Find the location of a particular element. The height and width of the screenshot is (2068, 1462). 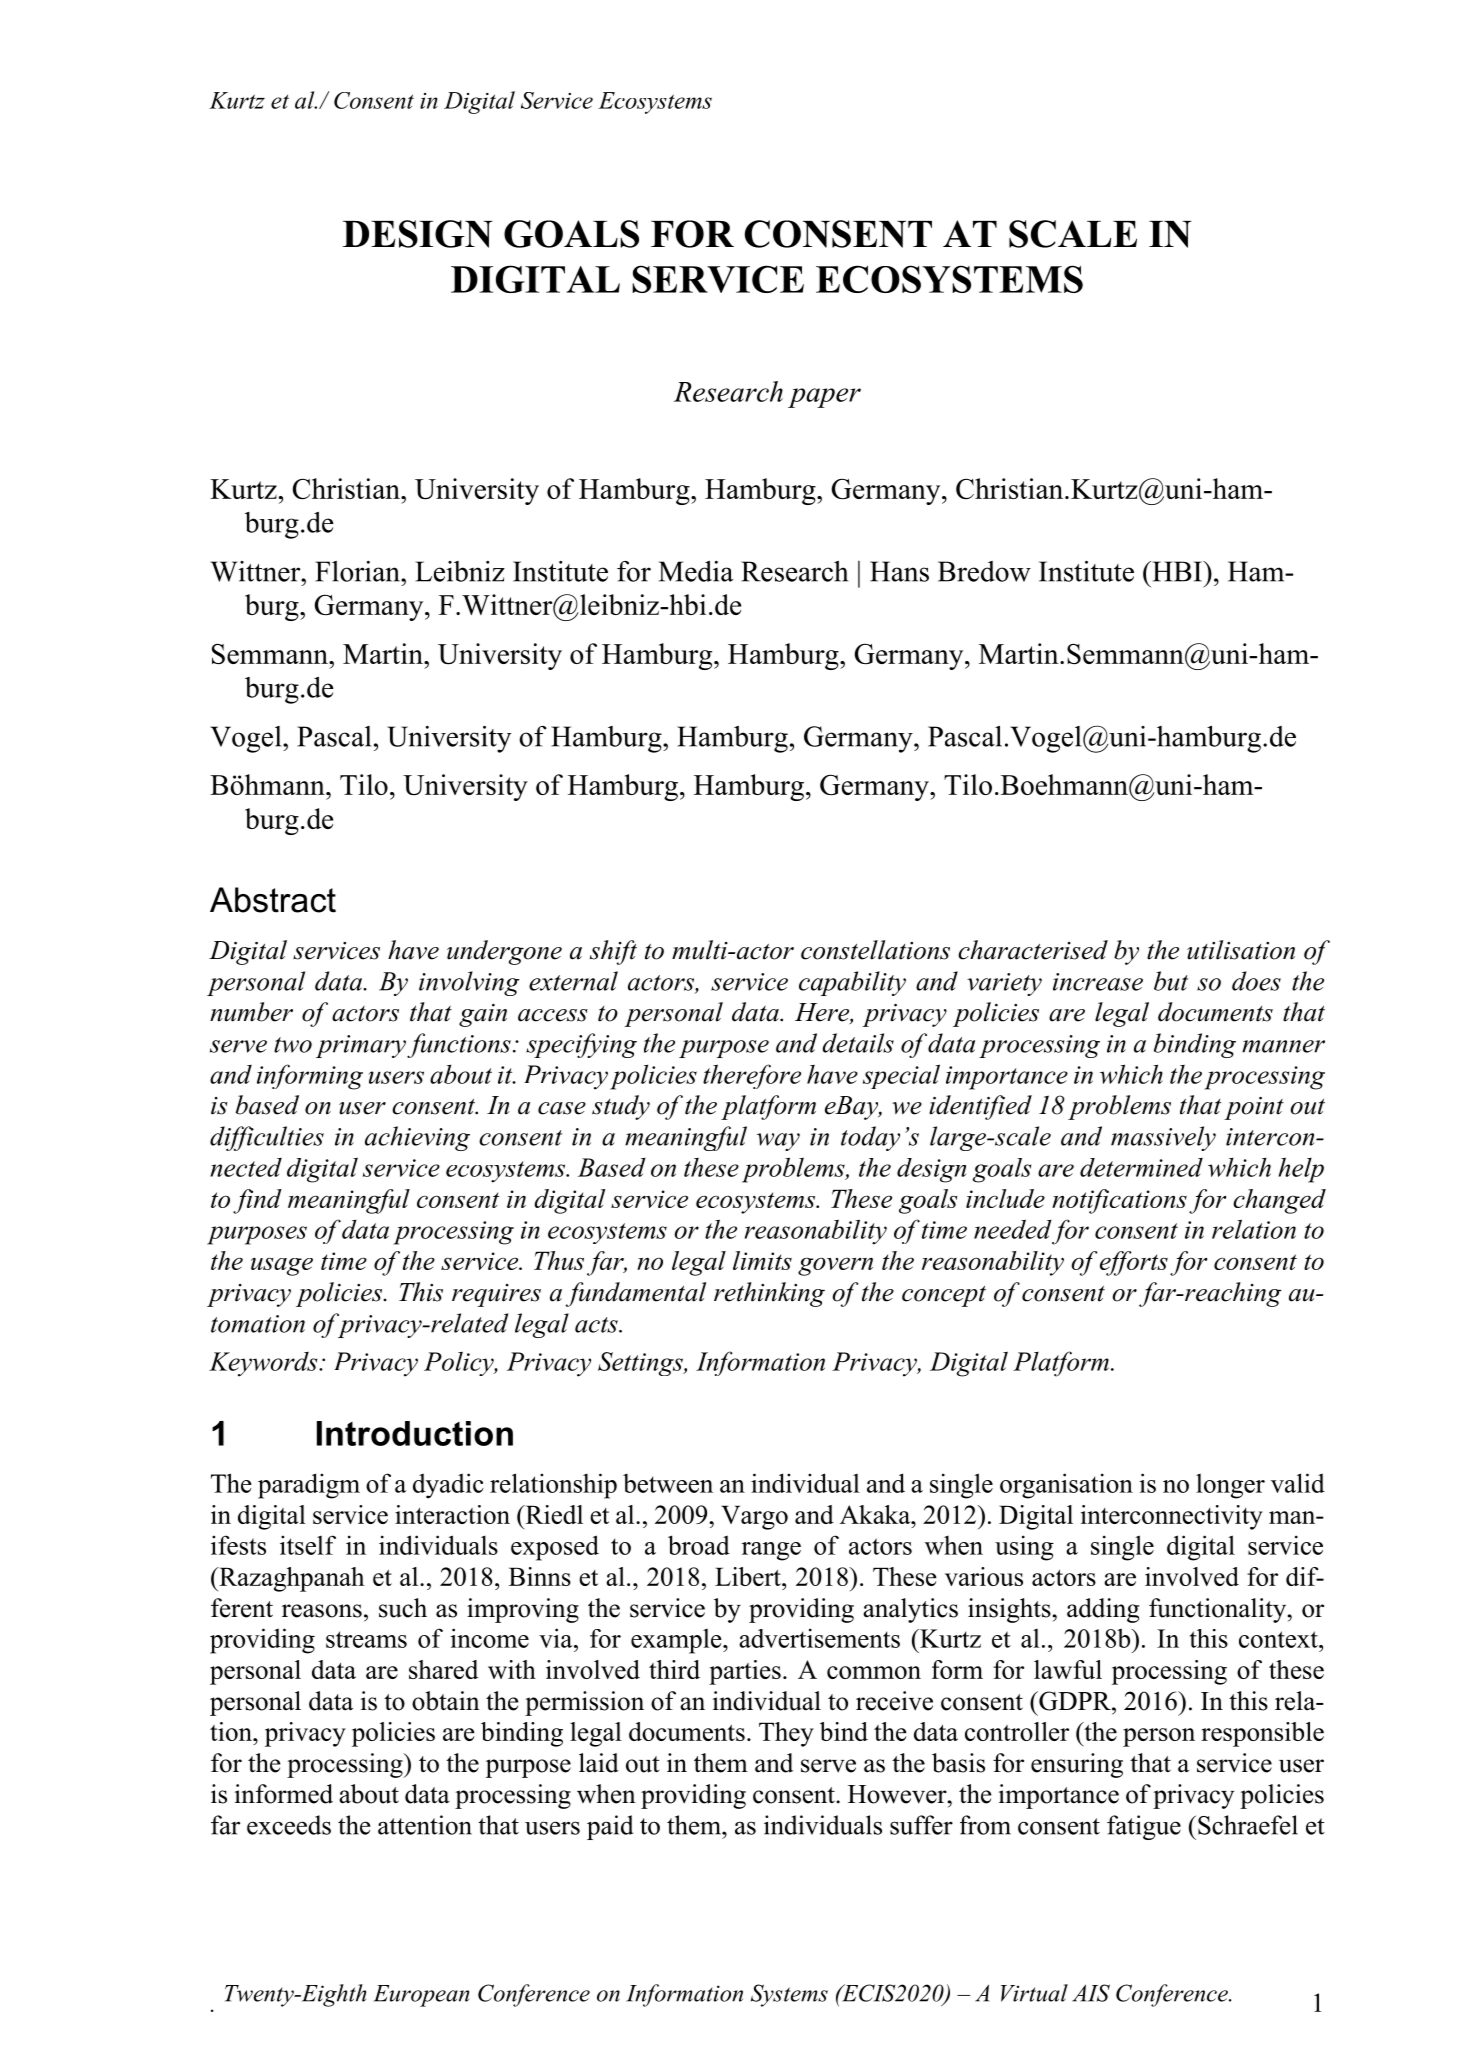

European is located at coordinates (421, 1996).
